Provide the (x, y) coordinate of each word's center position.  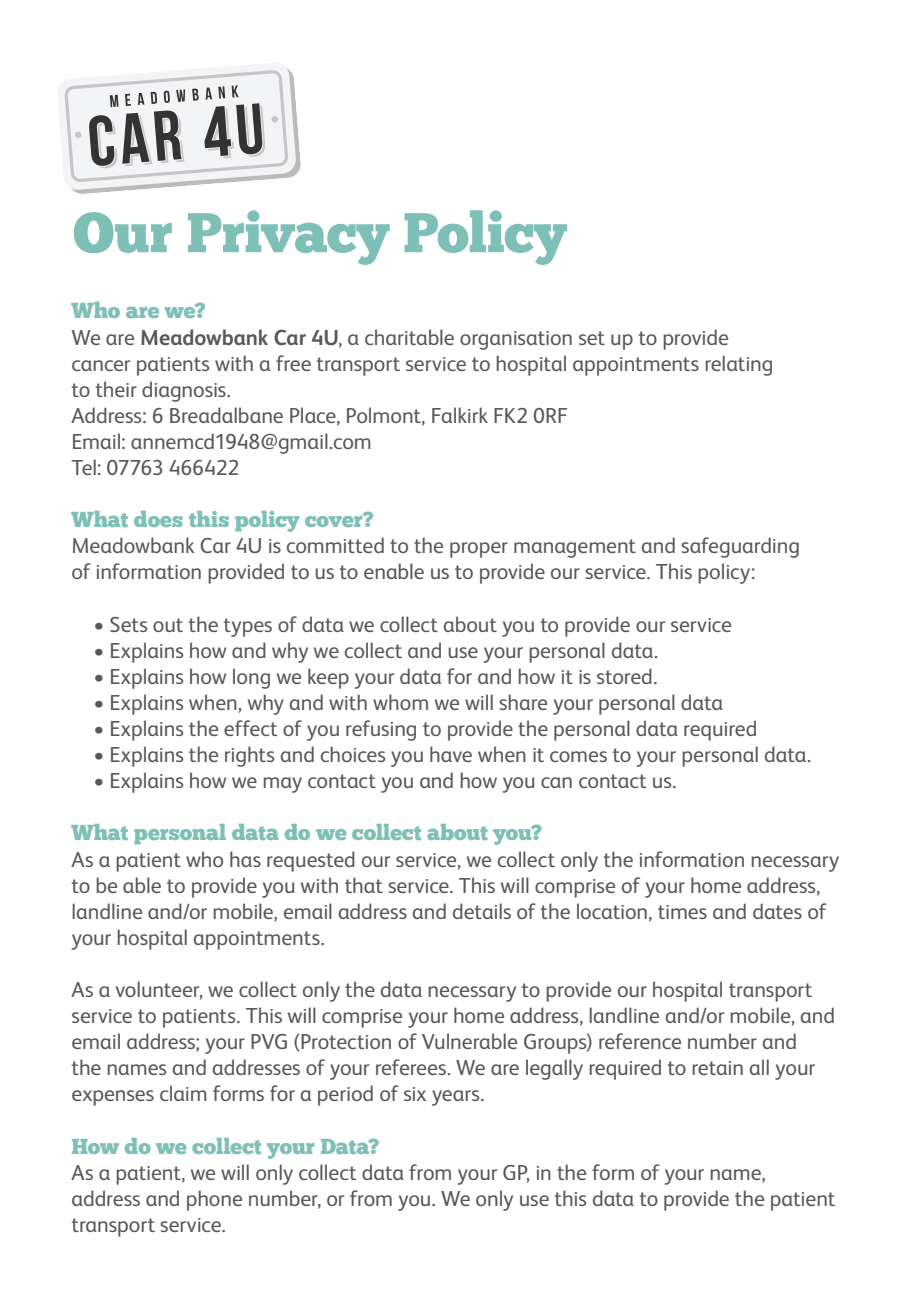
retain (717, 1068)
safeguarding (740, 547)
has (245, 859)
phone (214, 1200)
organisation (516, 340)
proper (479, 550)
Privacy (289, 237)
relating (738, 365)
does (158, 519)
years (457, 1098)
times (682, 912)
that (364, 885)
